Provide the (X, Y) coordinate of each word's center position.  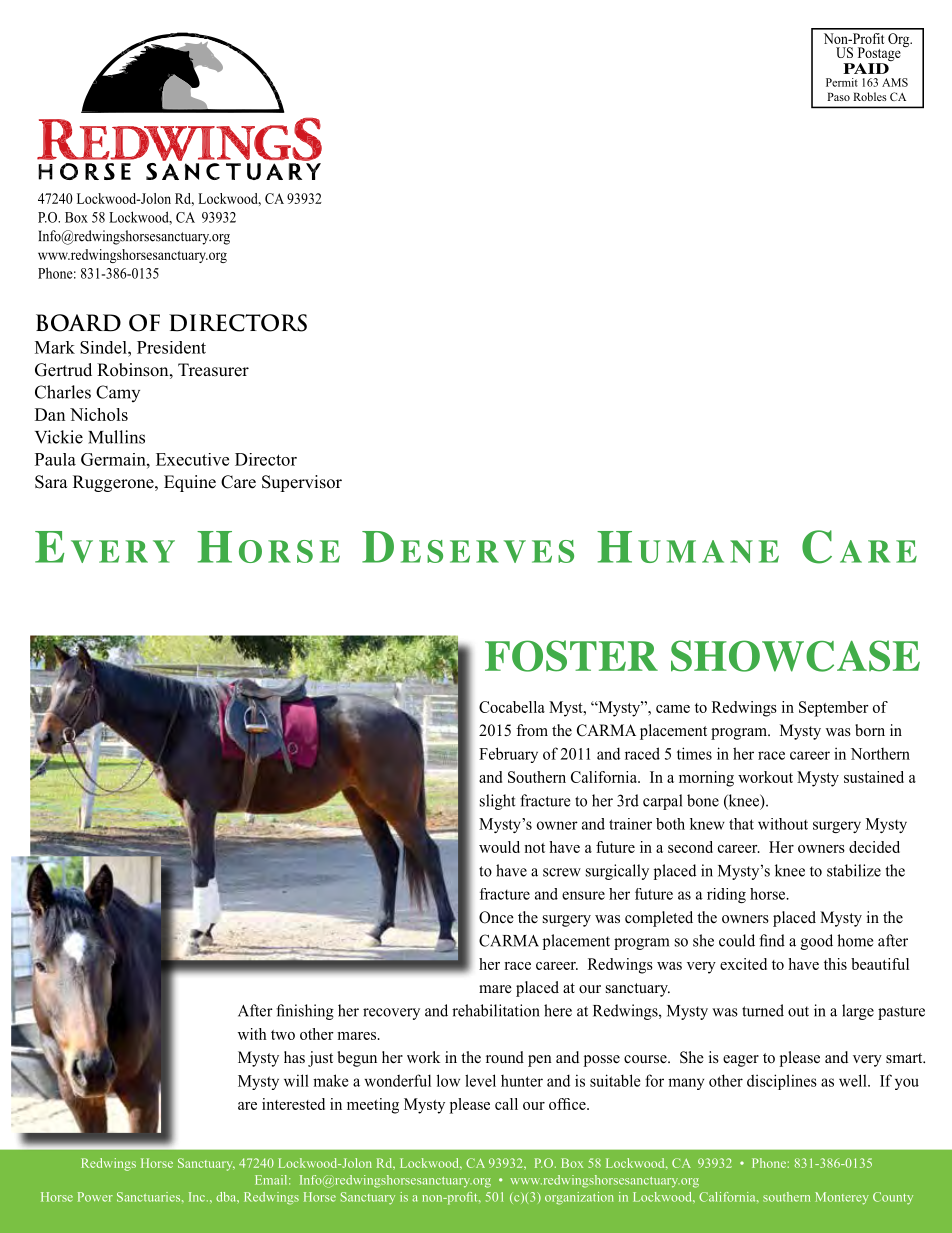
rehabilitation (496, 1010)
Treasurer (213, 370)
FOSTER (571, 656)
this (835, 964)
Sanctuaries (150, 1197)
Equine (190, 483)
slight (498, 802)
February (508, 755)
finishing (305, 1012)
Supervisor (302, 483)
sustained (874, 777)
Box (572, 1163)
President (171, 347)
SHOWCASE (795, 656)
